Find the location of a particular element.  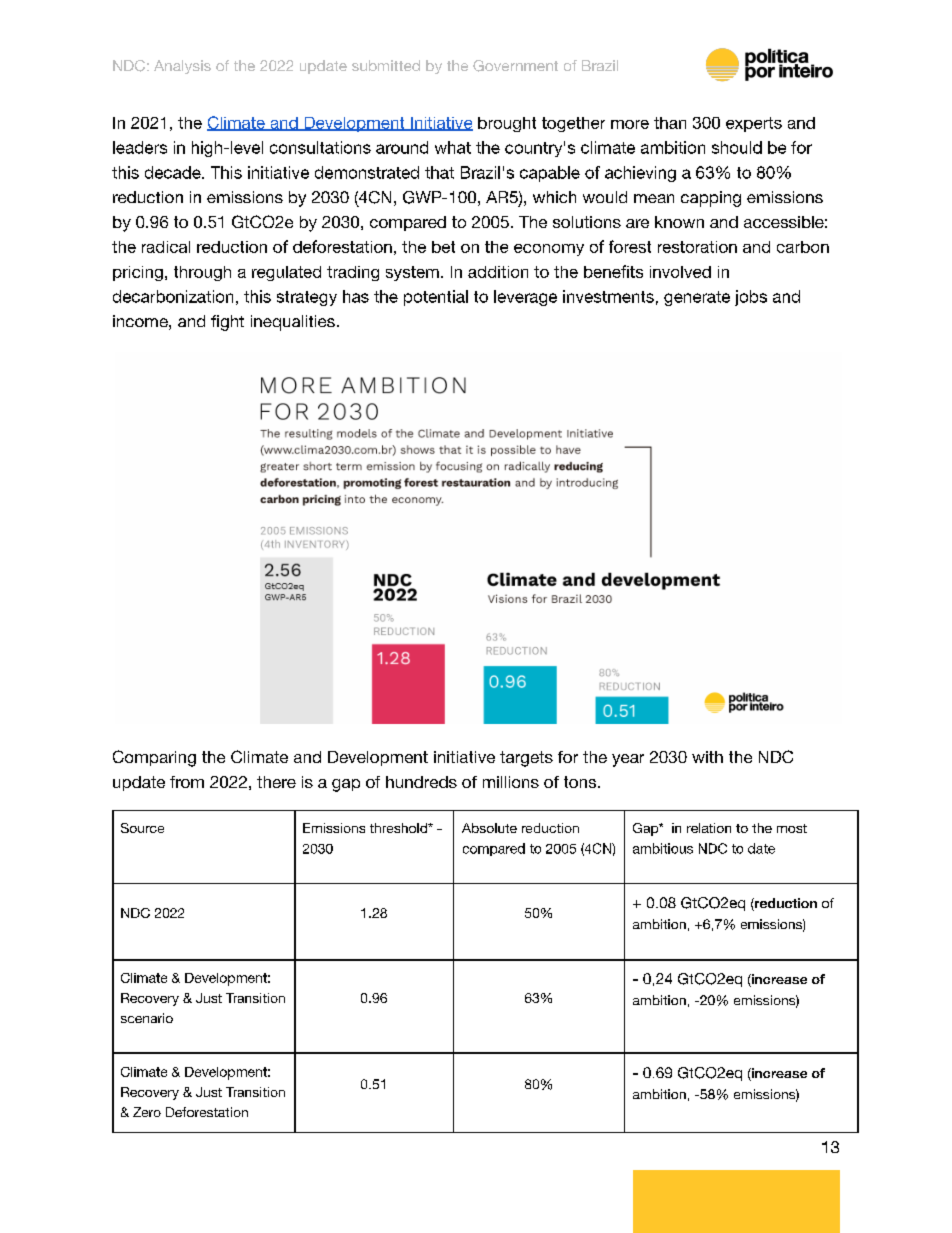

ambitious is located at coordinates (663, 848).
